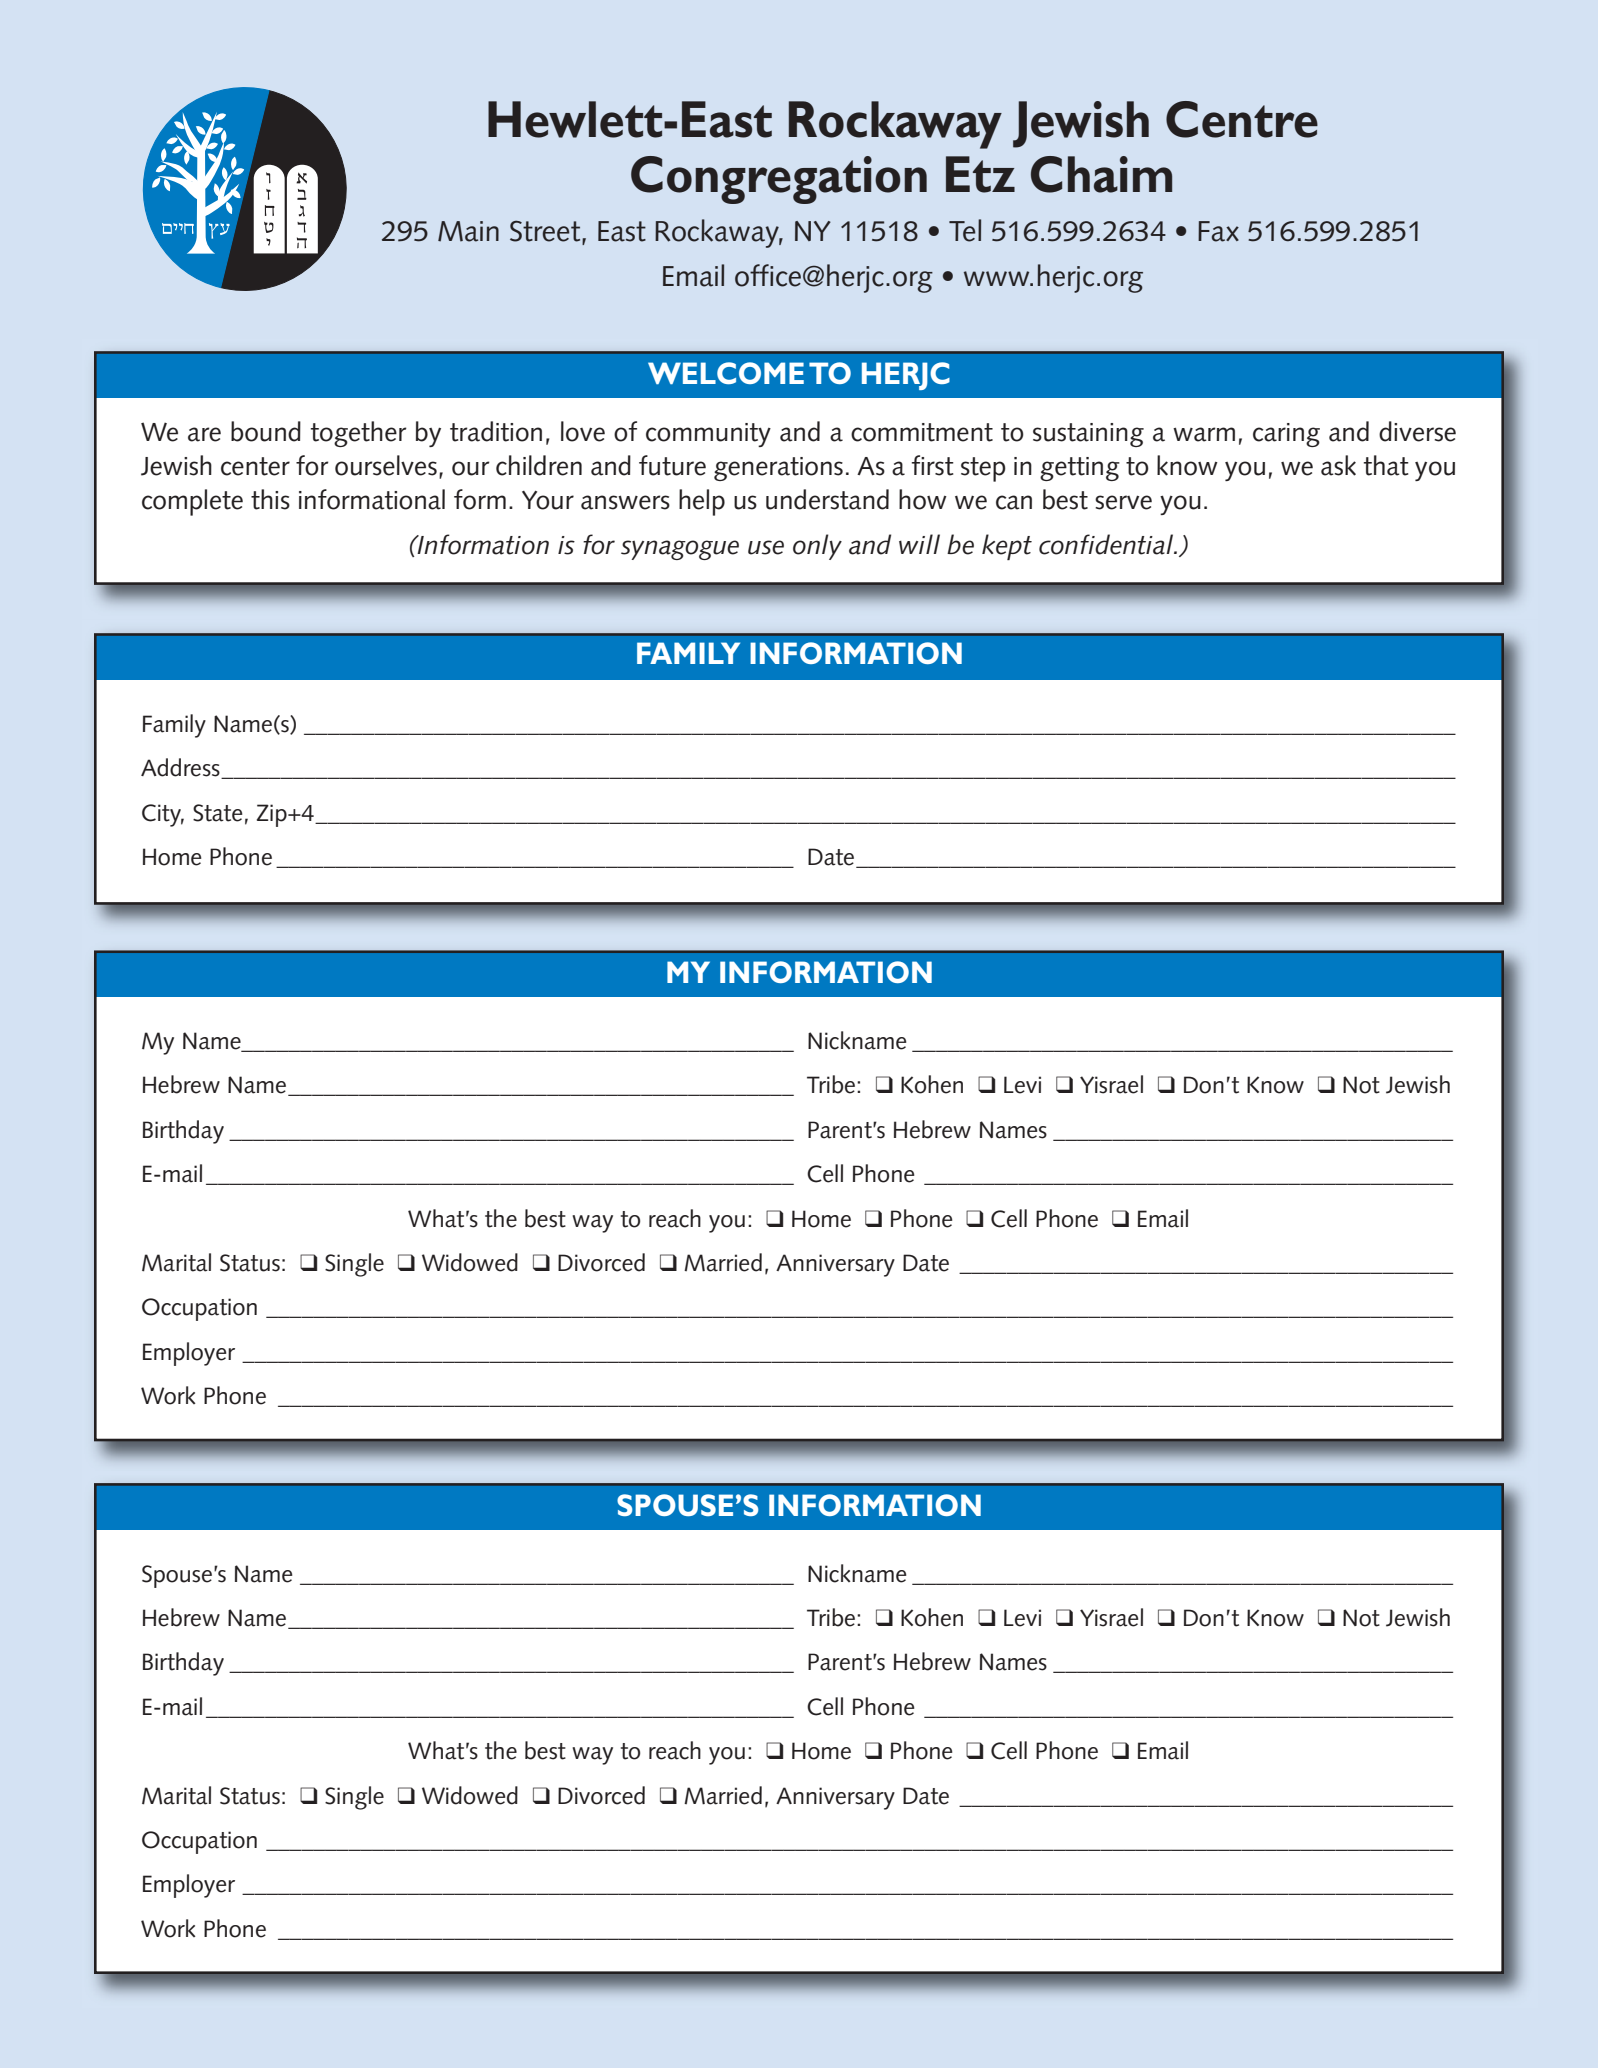 Image resolution: width=1598 pixels, height=2068 pixels. What do you see at coordinates (468, 231) in the page?
I see `Main` at bounding box center [468, 231].
